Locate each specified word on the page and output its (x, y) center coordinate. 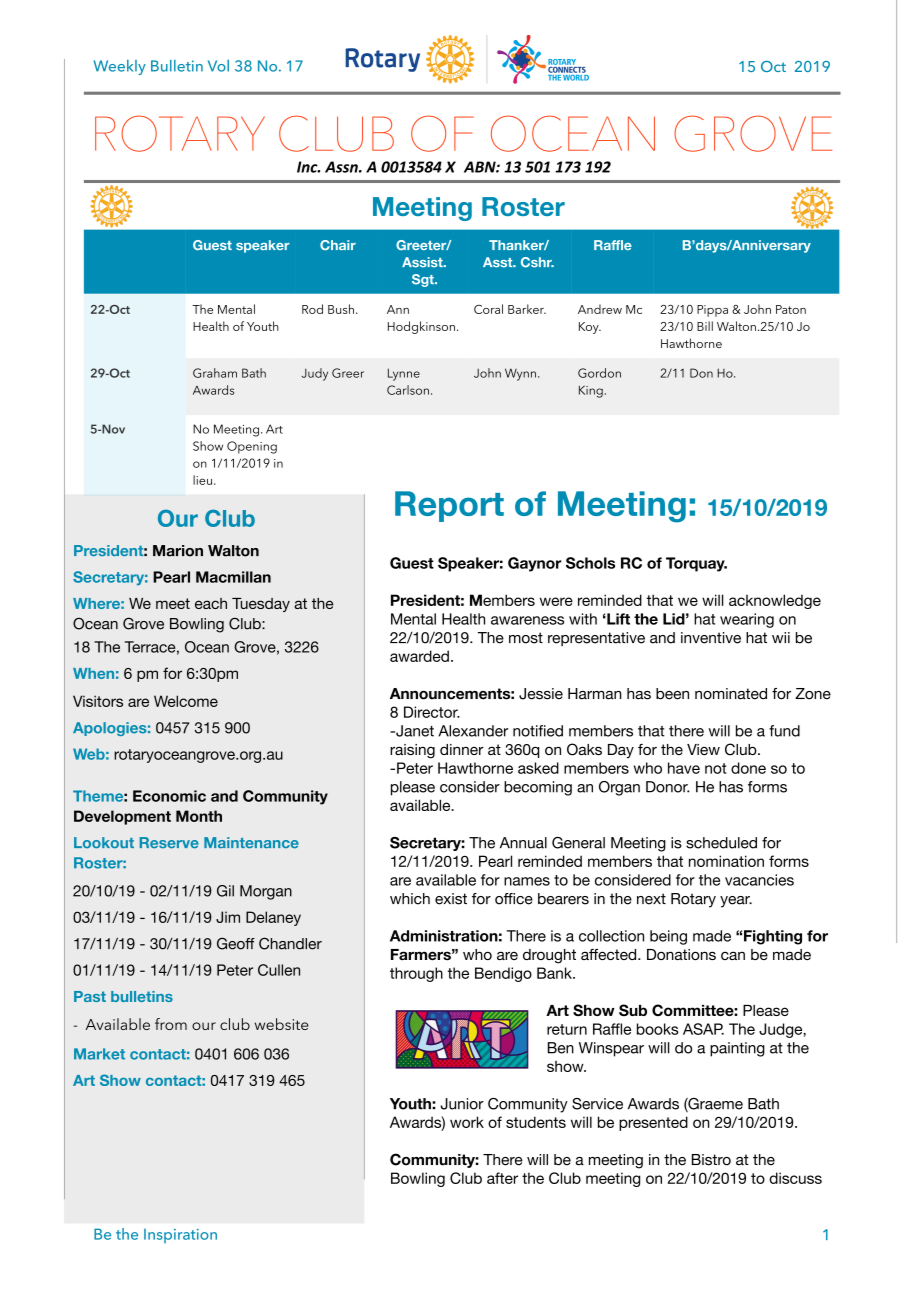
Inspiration (180, 1236)
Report (449, 506)
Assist (423, 262)
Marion (178, 551)
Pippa (712, 311)
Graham (215, 373)
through (416, 974)
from (171, 1024)
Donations (681, 954)
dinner (462, 749)
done (748, 768)
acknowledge (775, 601)
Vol (218, 66)
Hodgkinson (421, 327)
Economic (169, 796)
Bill (705, 326)
